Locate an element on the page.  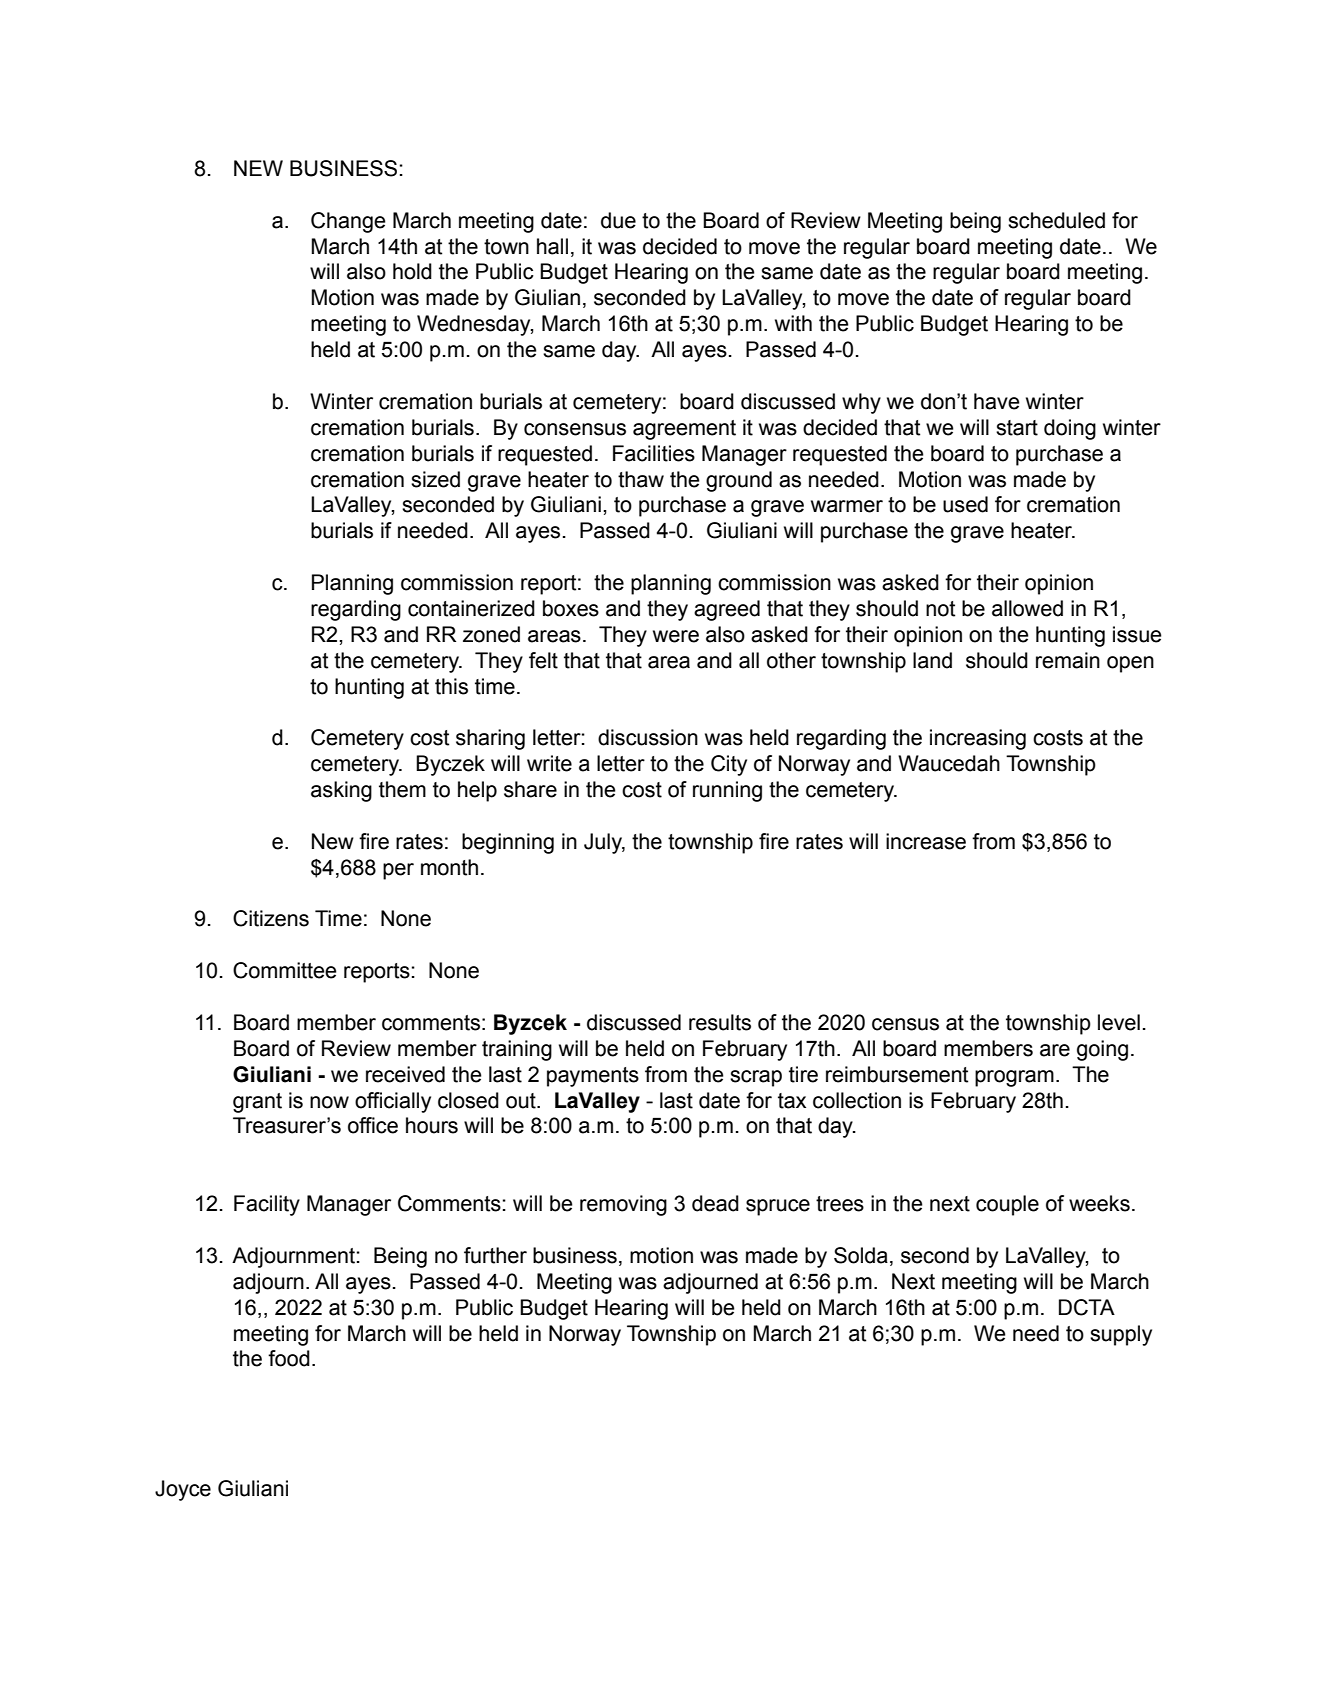
couple is located at coordinates (1007, 1205).
